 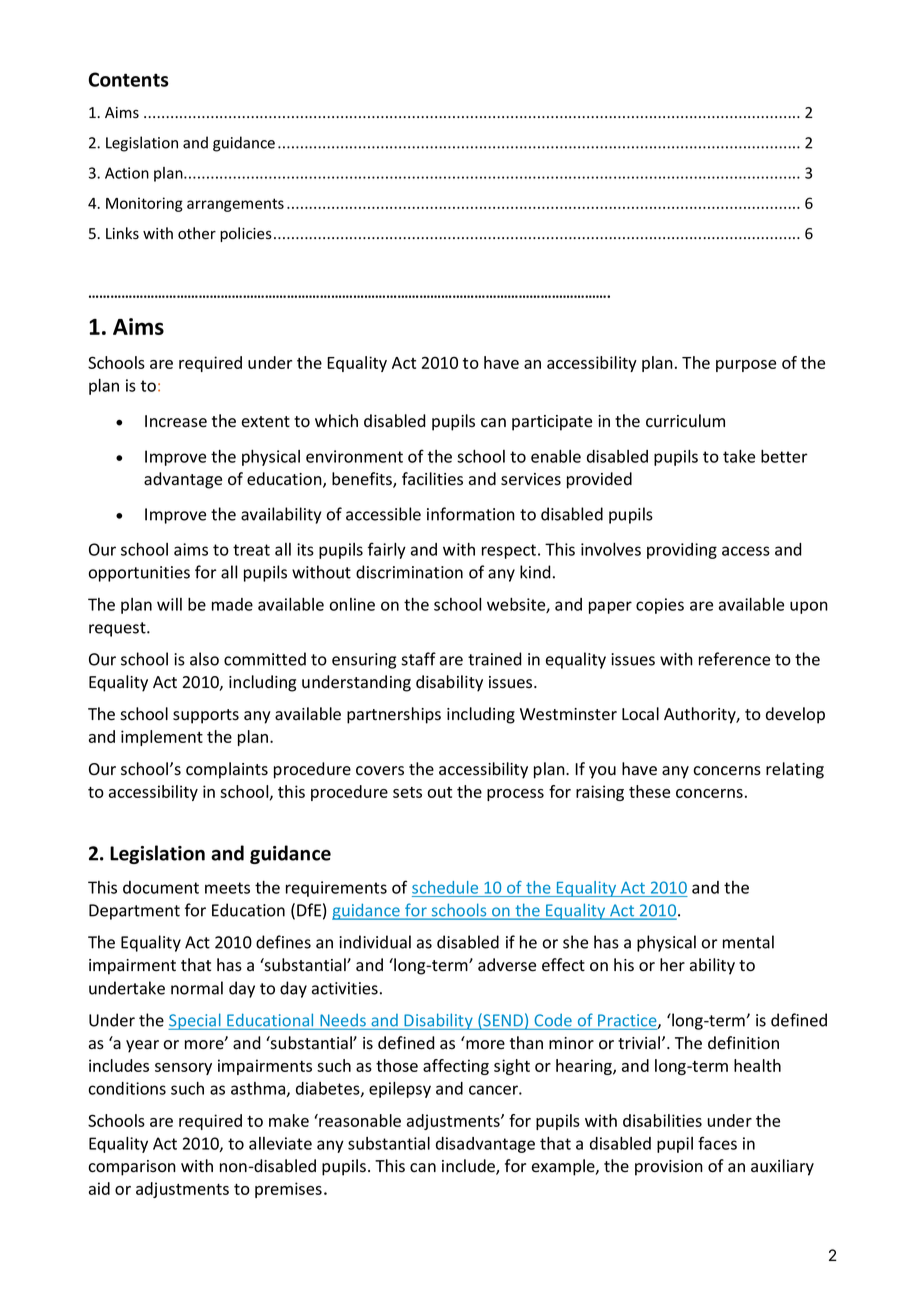 What do you see at coordinates (400, 1090) in the document?
I see `epilepsy` at bounding box center [400, 1090].
